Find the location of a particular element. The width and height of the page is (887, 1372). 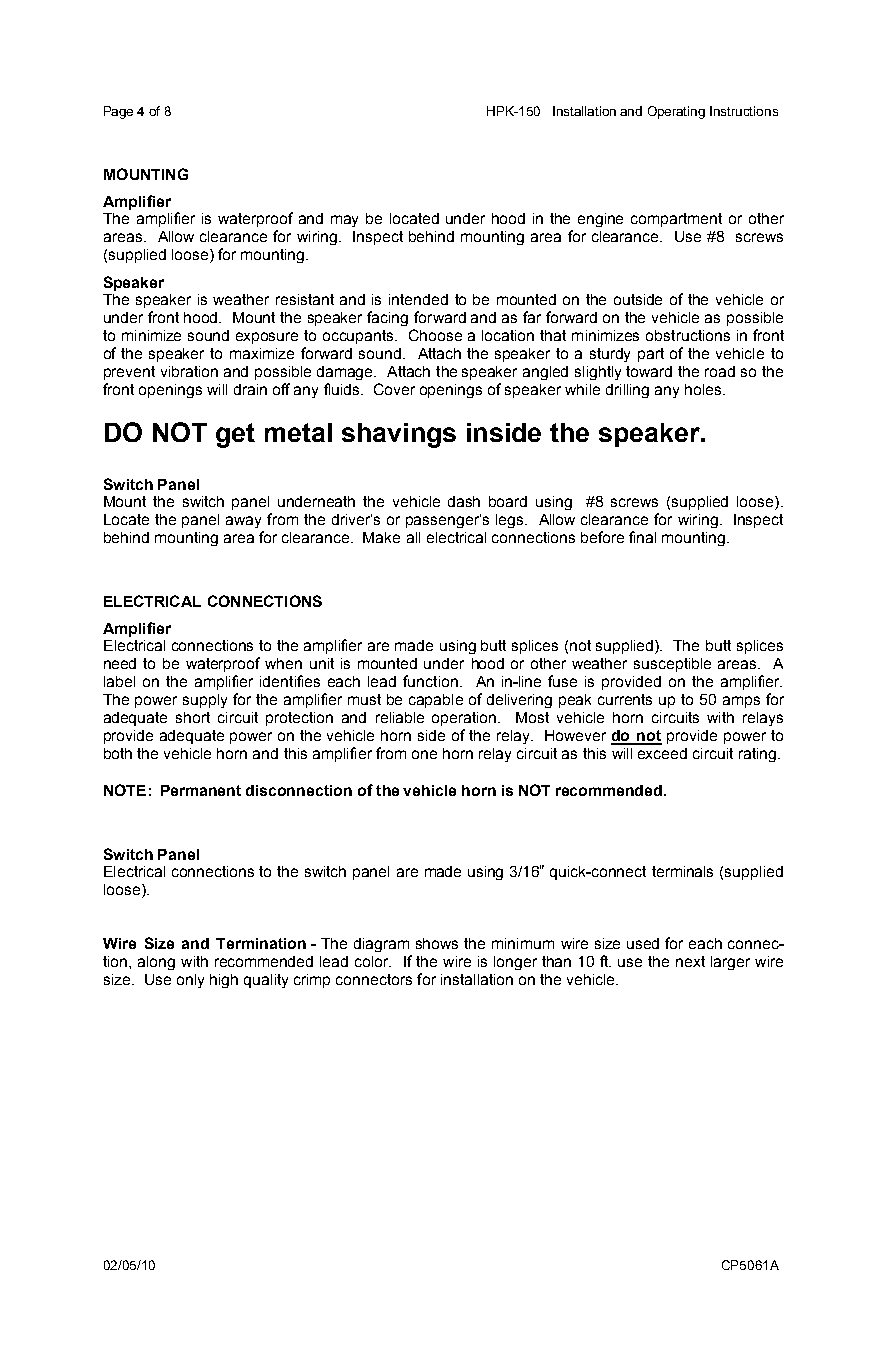

Make is located at coordinates (381, 537).
